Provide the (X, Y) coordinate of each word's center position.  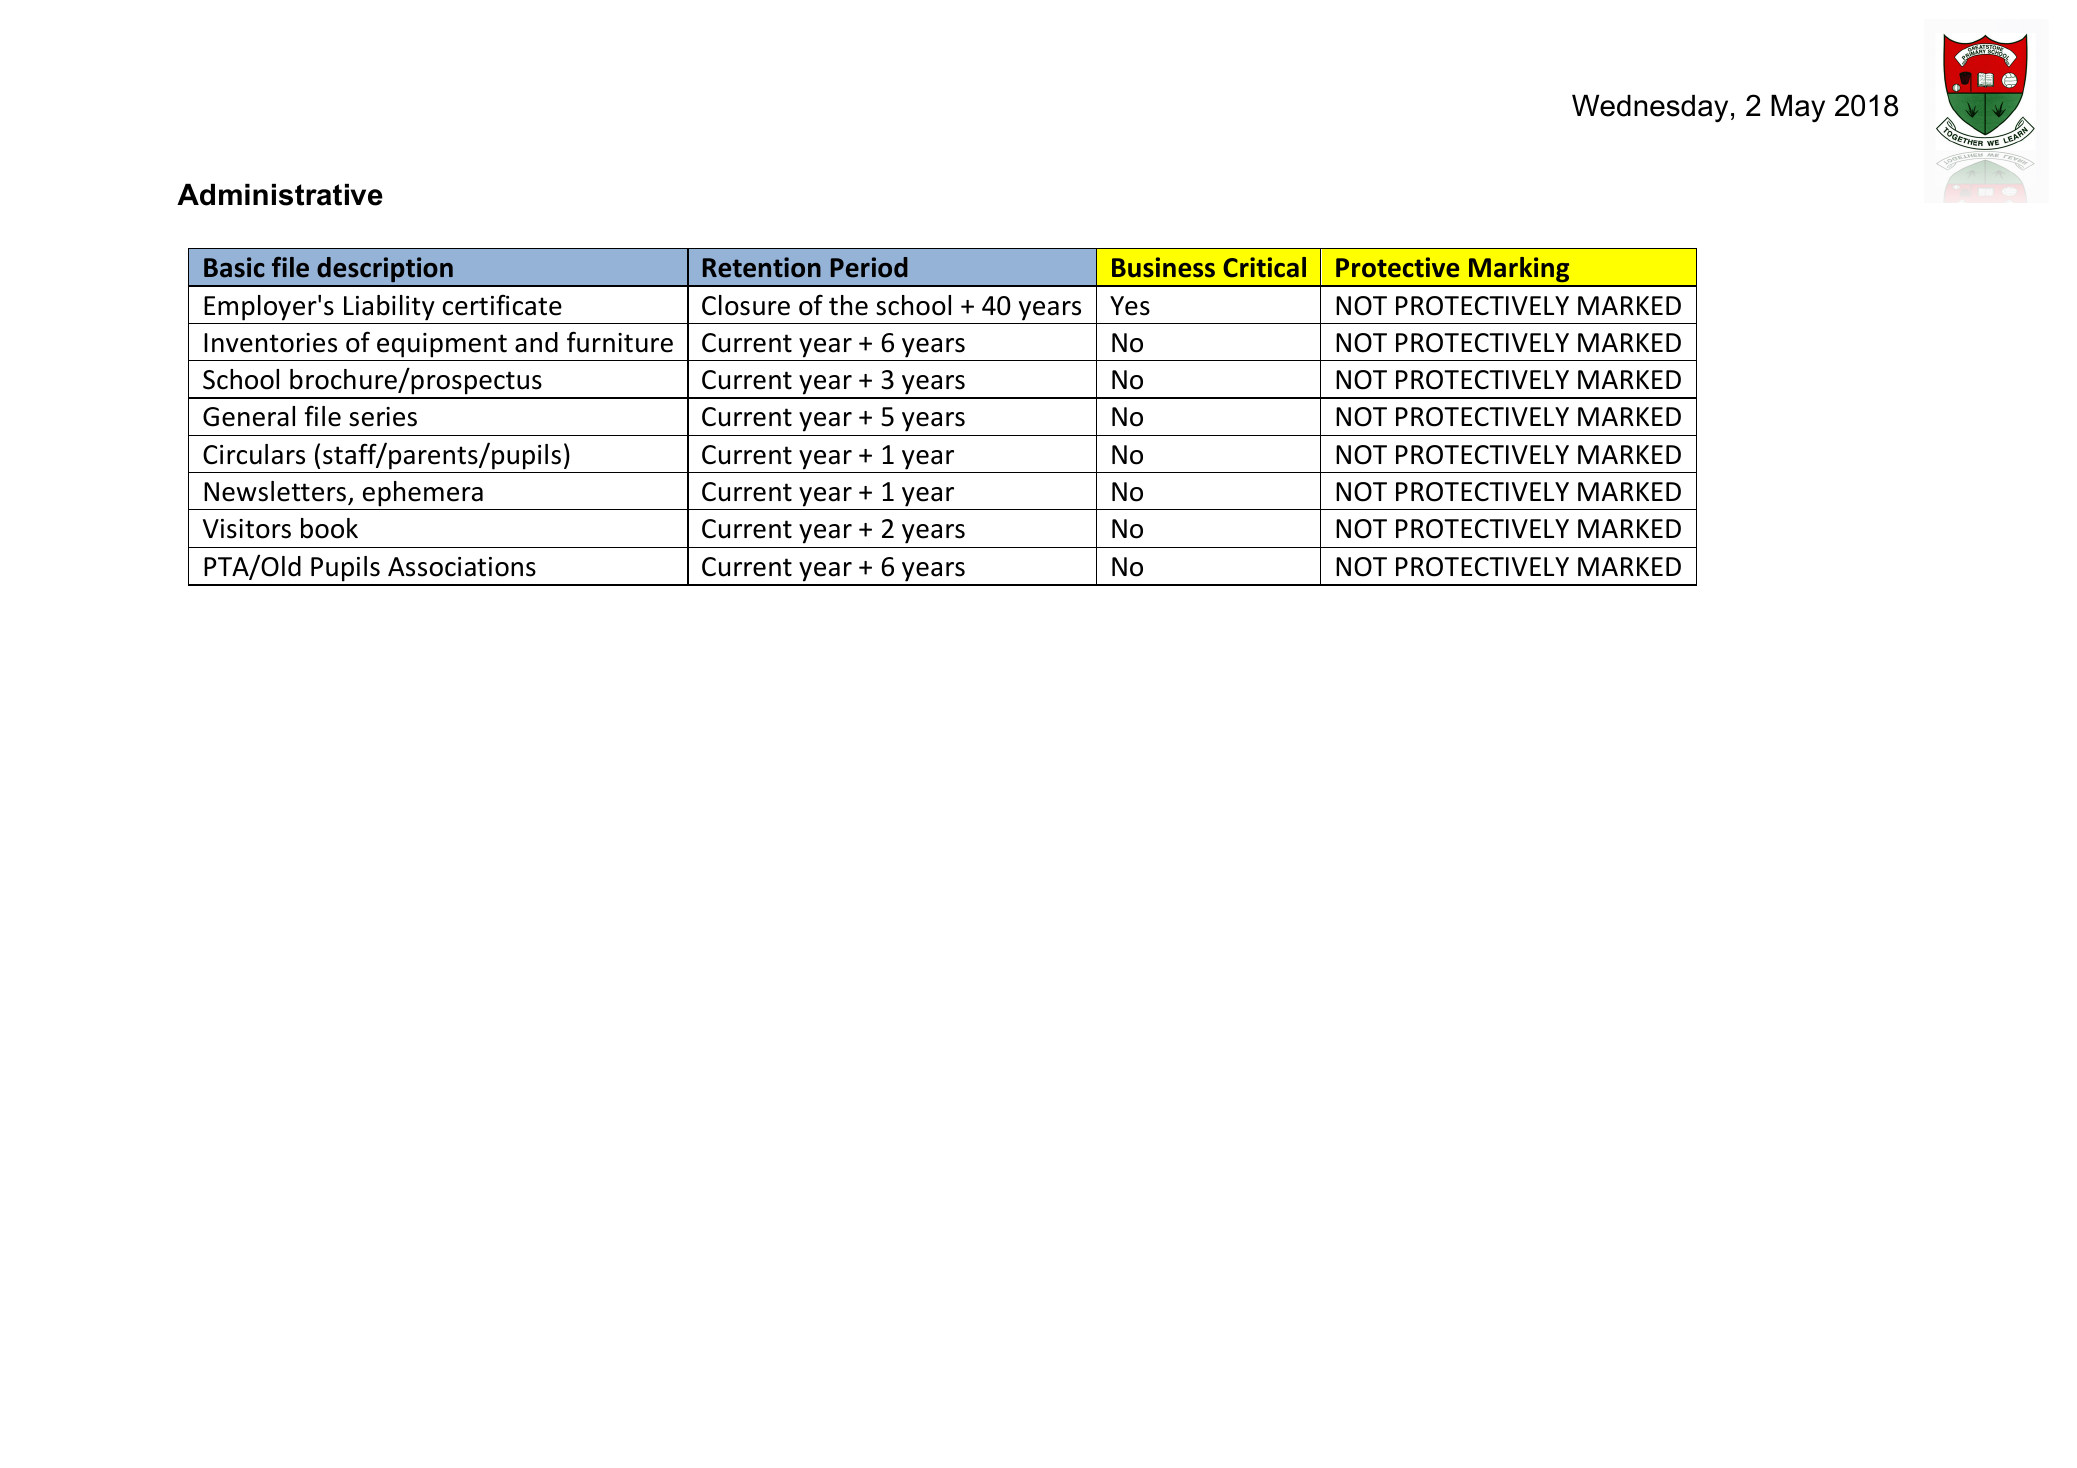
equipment (442, 345)
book (329, 528)
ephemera (423, 494)
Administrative (280, 195)
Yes (1130, 306)
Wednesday (1650, 109)
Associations (462, 567)
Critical (1264, 267)
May (1798, 109)
